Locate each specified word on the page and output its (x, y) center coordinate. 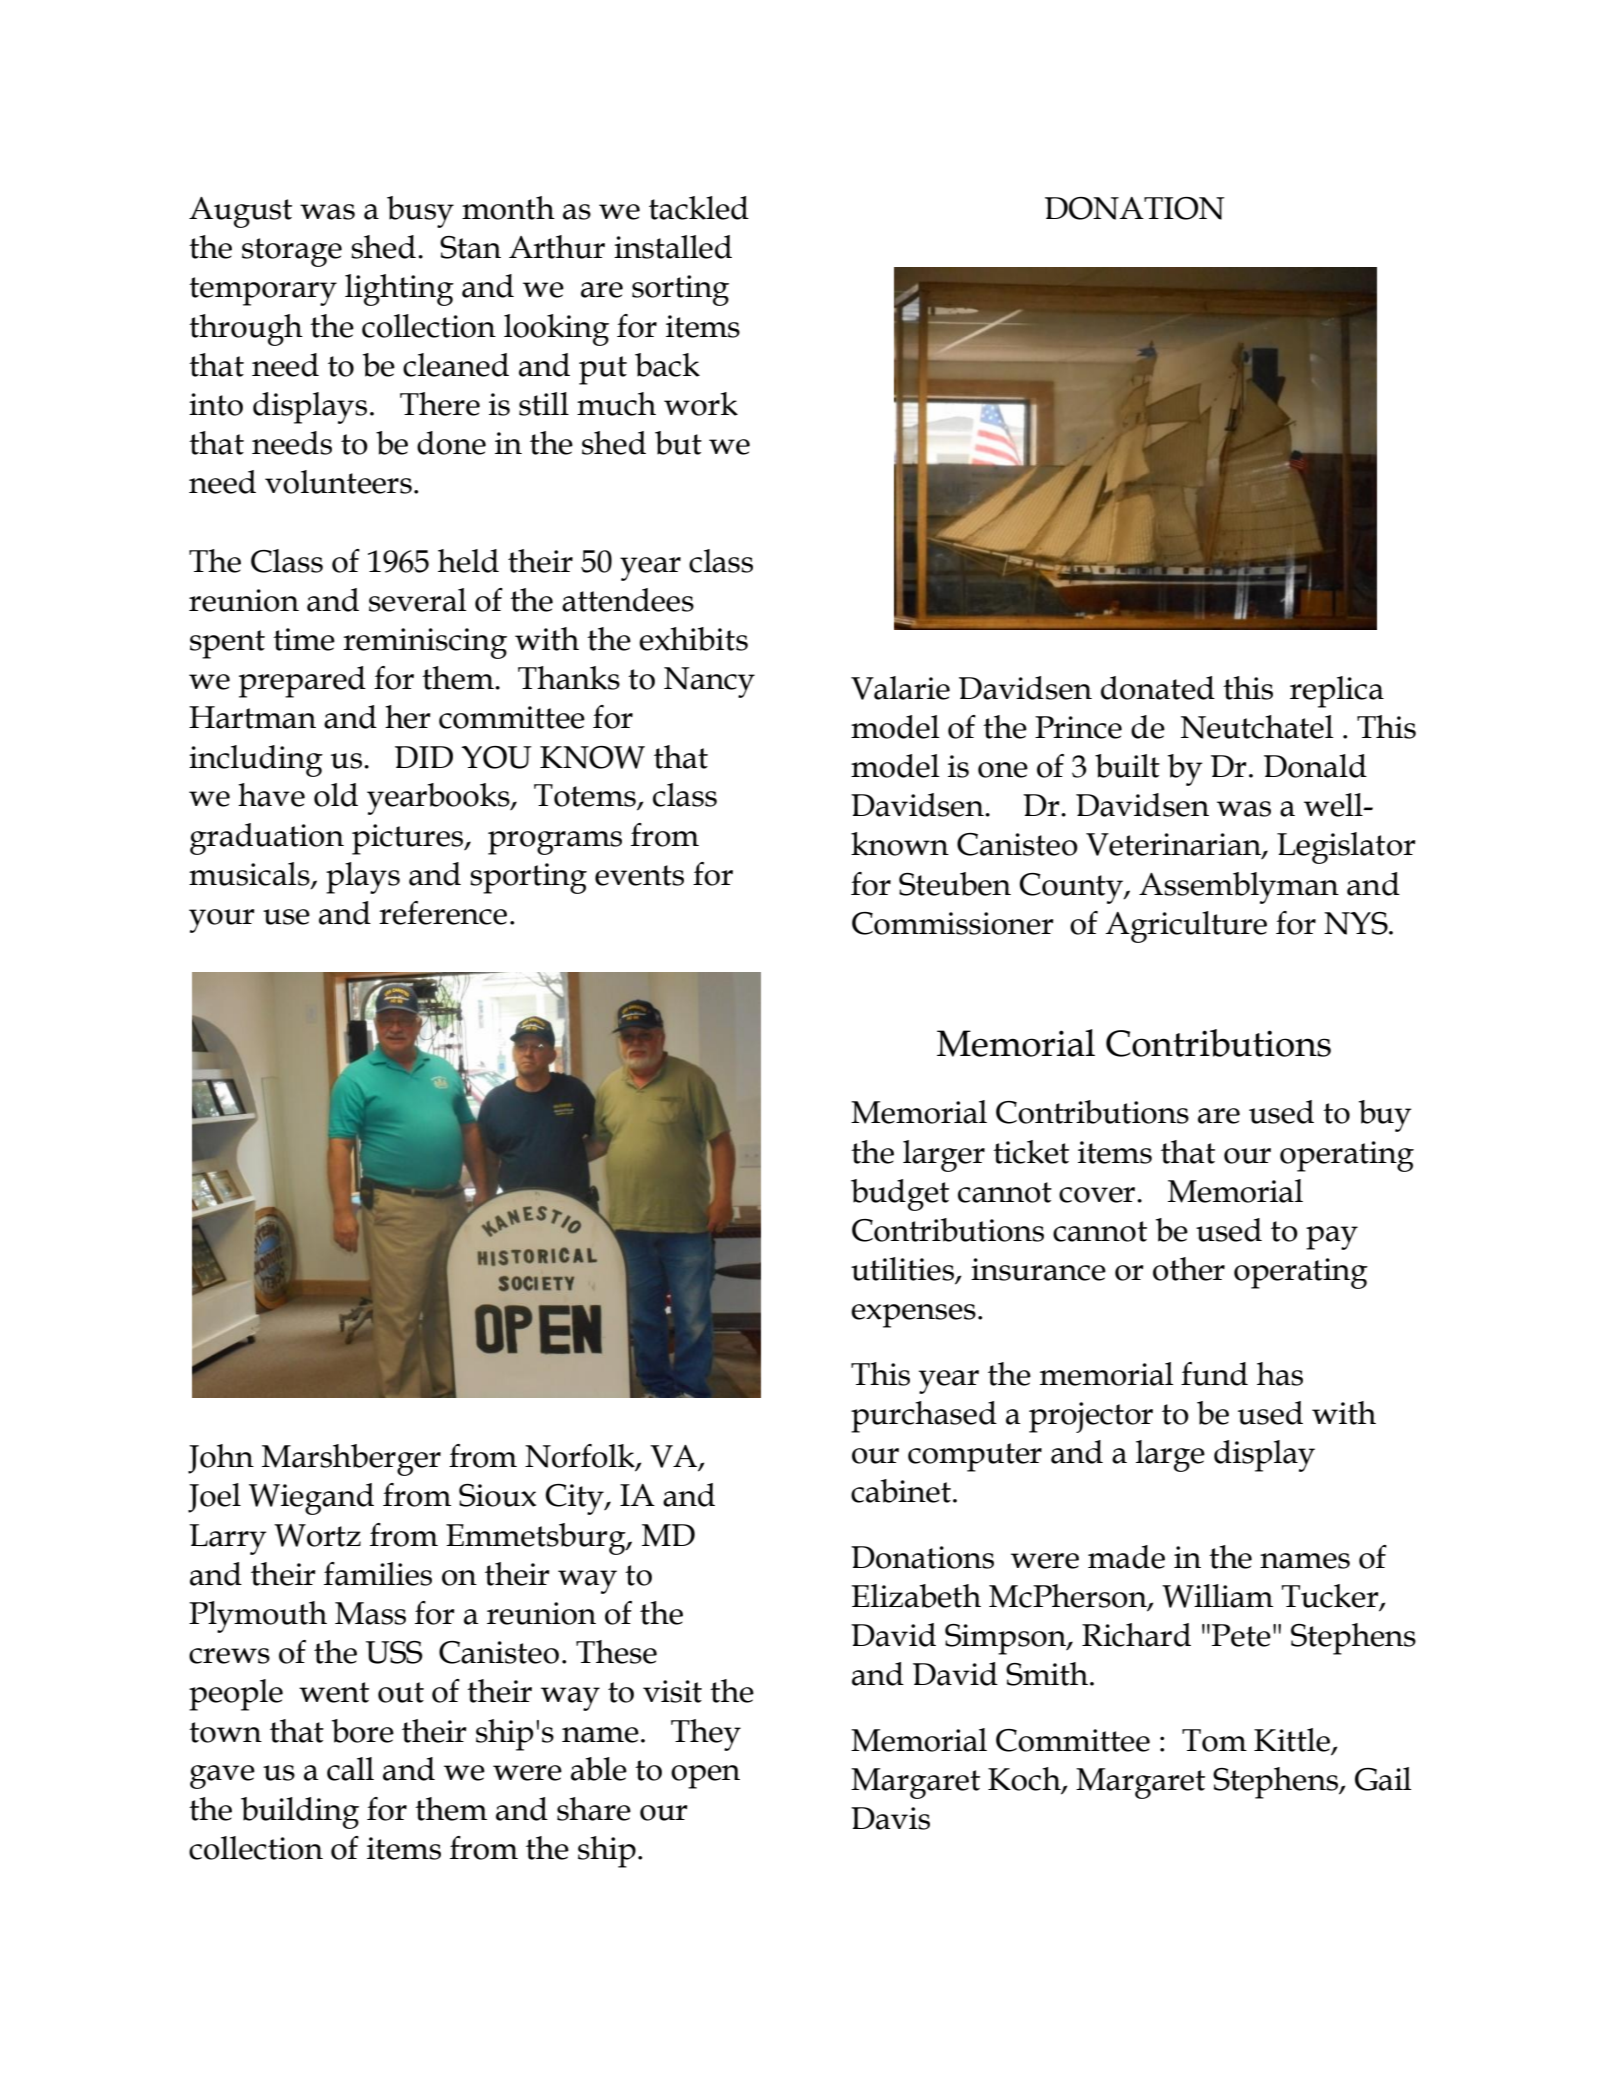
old (336, 795)
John (221, 1459)
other (1189, 1269)
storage (292, 252)
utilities (903, 1270)
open (705, 1777)
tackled (699, 208)
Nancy (709, 682)
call (350, 1769)
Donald (1315, 766)
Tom (1214, 1740)
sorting (680, 290)
